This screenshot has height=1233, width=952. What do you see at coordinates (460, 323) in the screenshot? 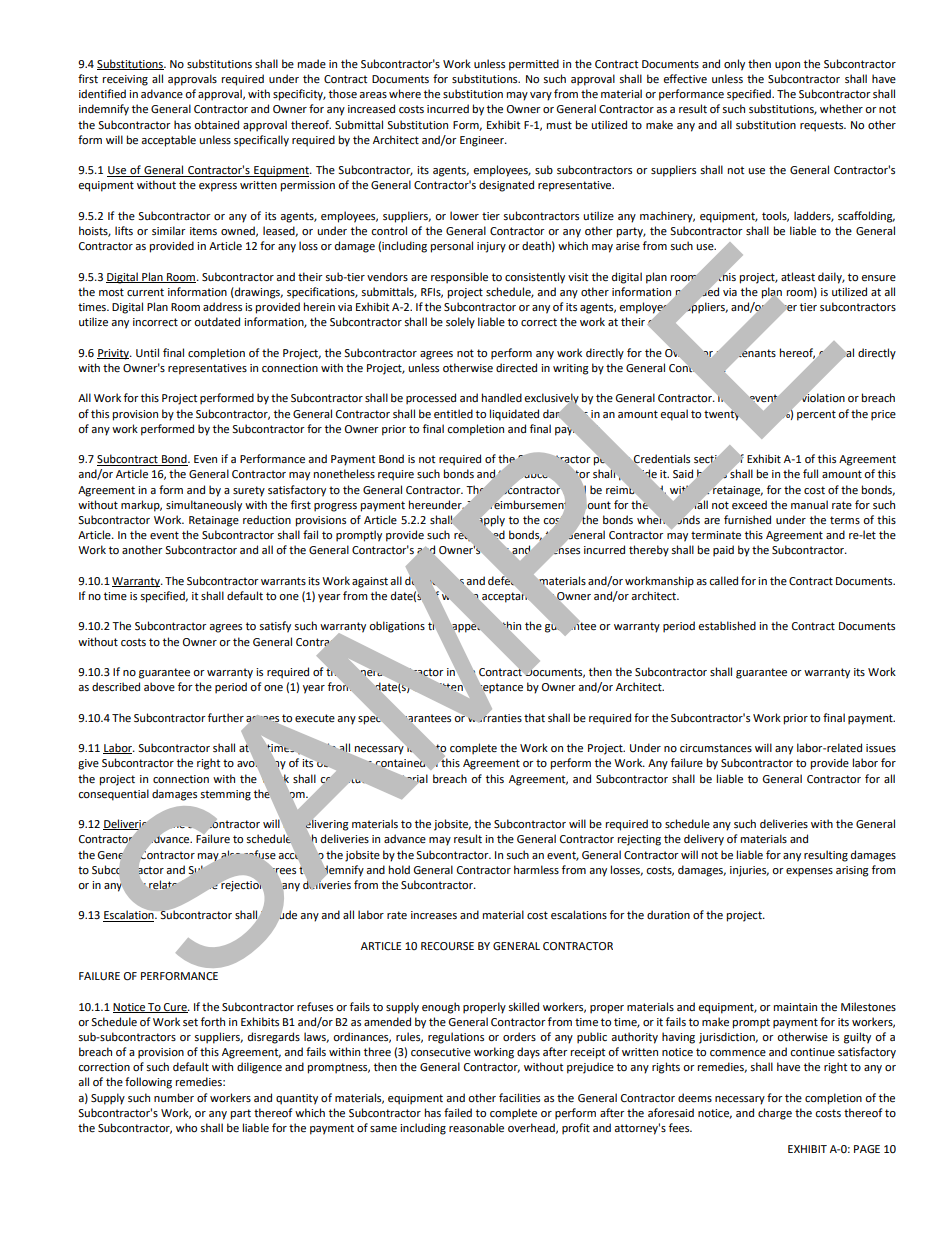
I see `solely` at bounding box center [460, 323].
